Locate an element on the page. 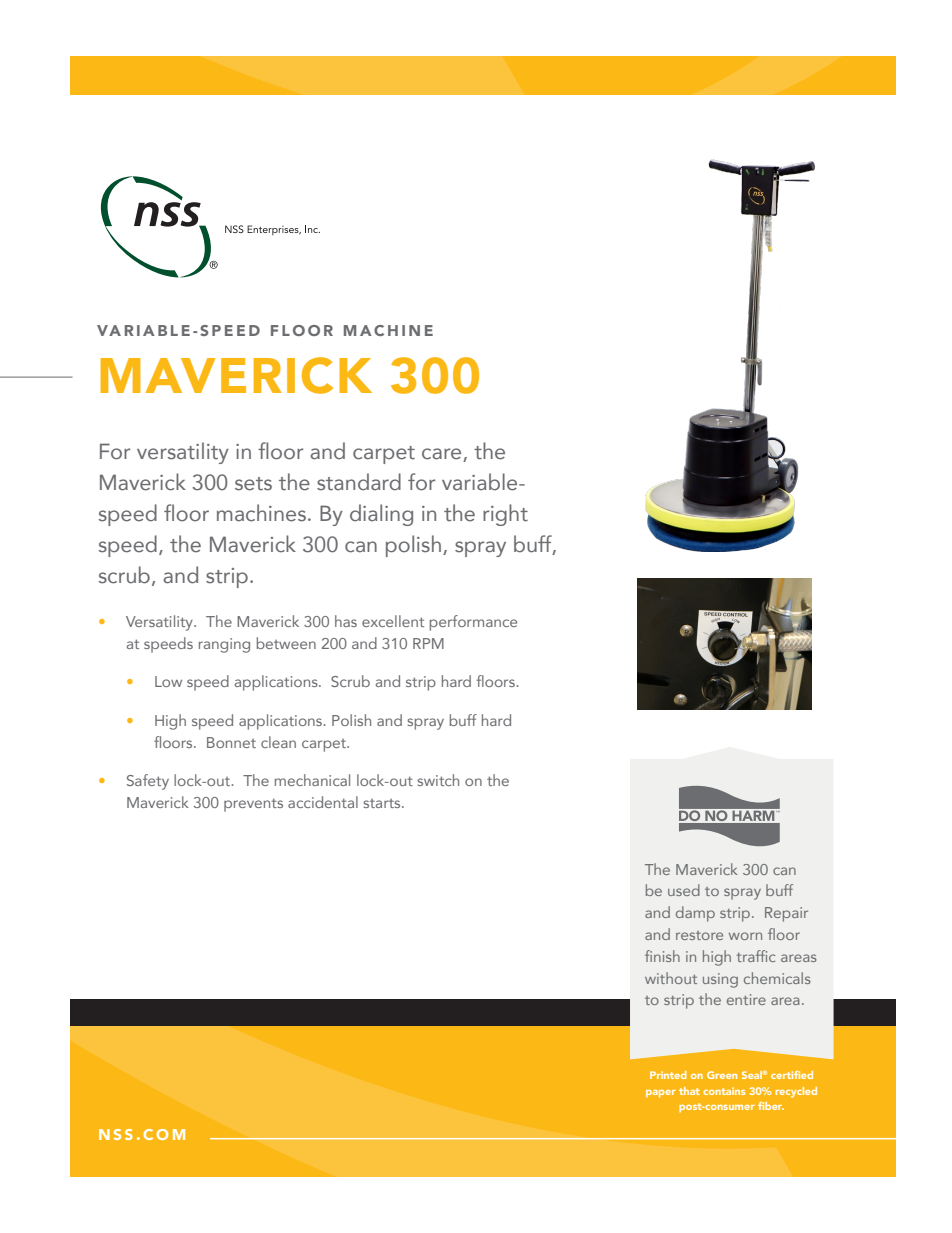 The width and height of the document is (952, 1233). ranging is located at coordinates (224, 645).
